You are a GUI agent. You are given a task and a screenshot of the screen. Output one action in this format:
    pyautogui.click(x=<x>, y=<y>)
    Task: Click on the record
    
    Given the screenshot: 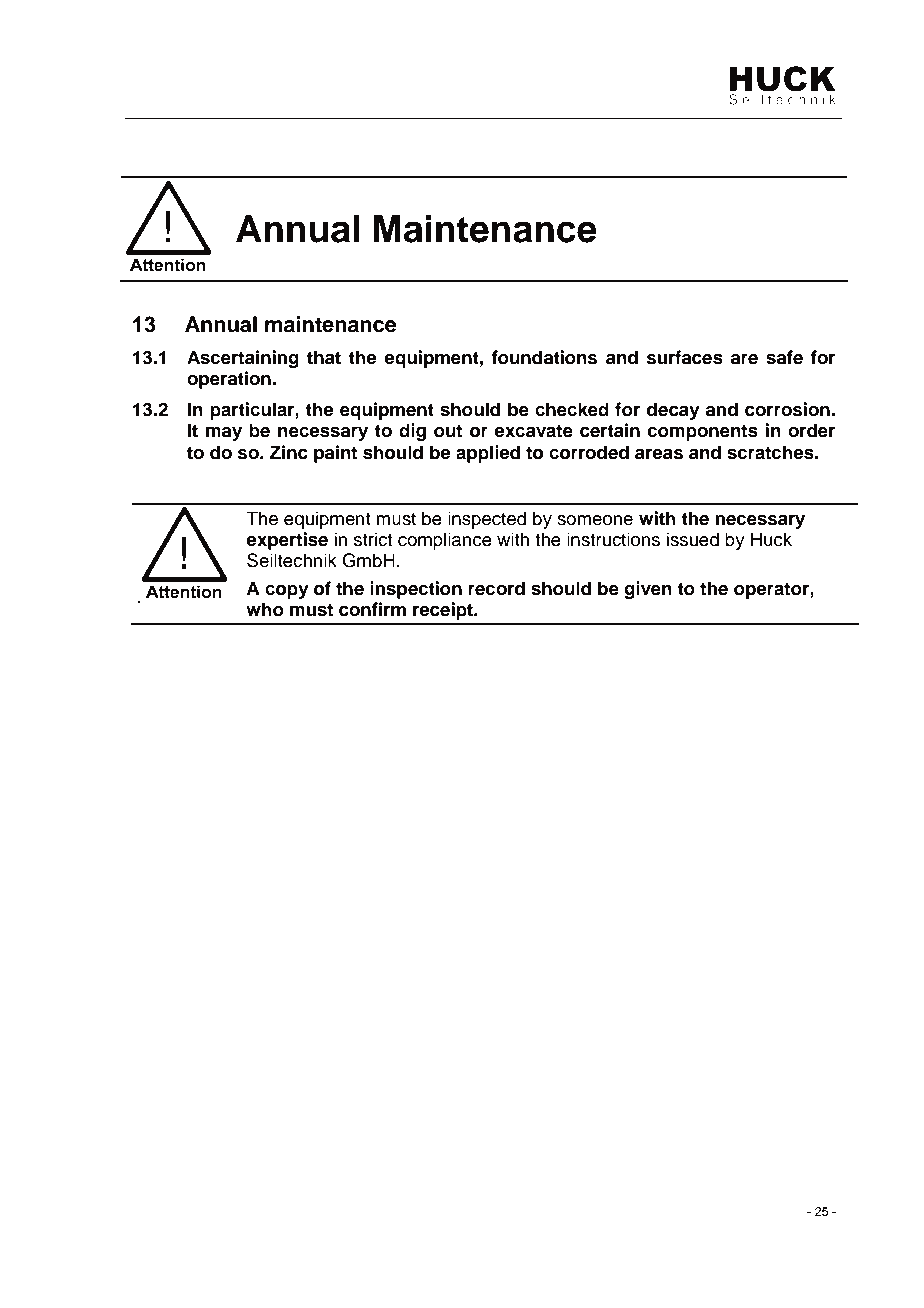 What is the action you would take?
    pyautogui.click(x=496, y=588)
